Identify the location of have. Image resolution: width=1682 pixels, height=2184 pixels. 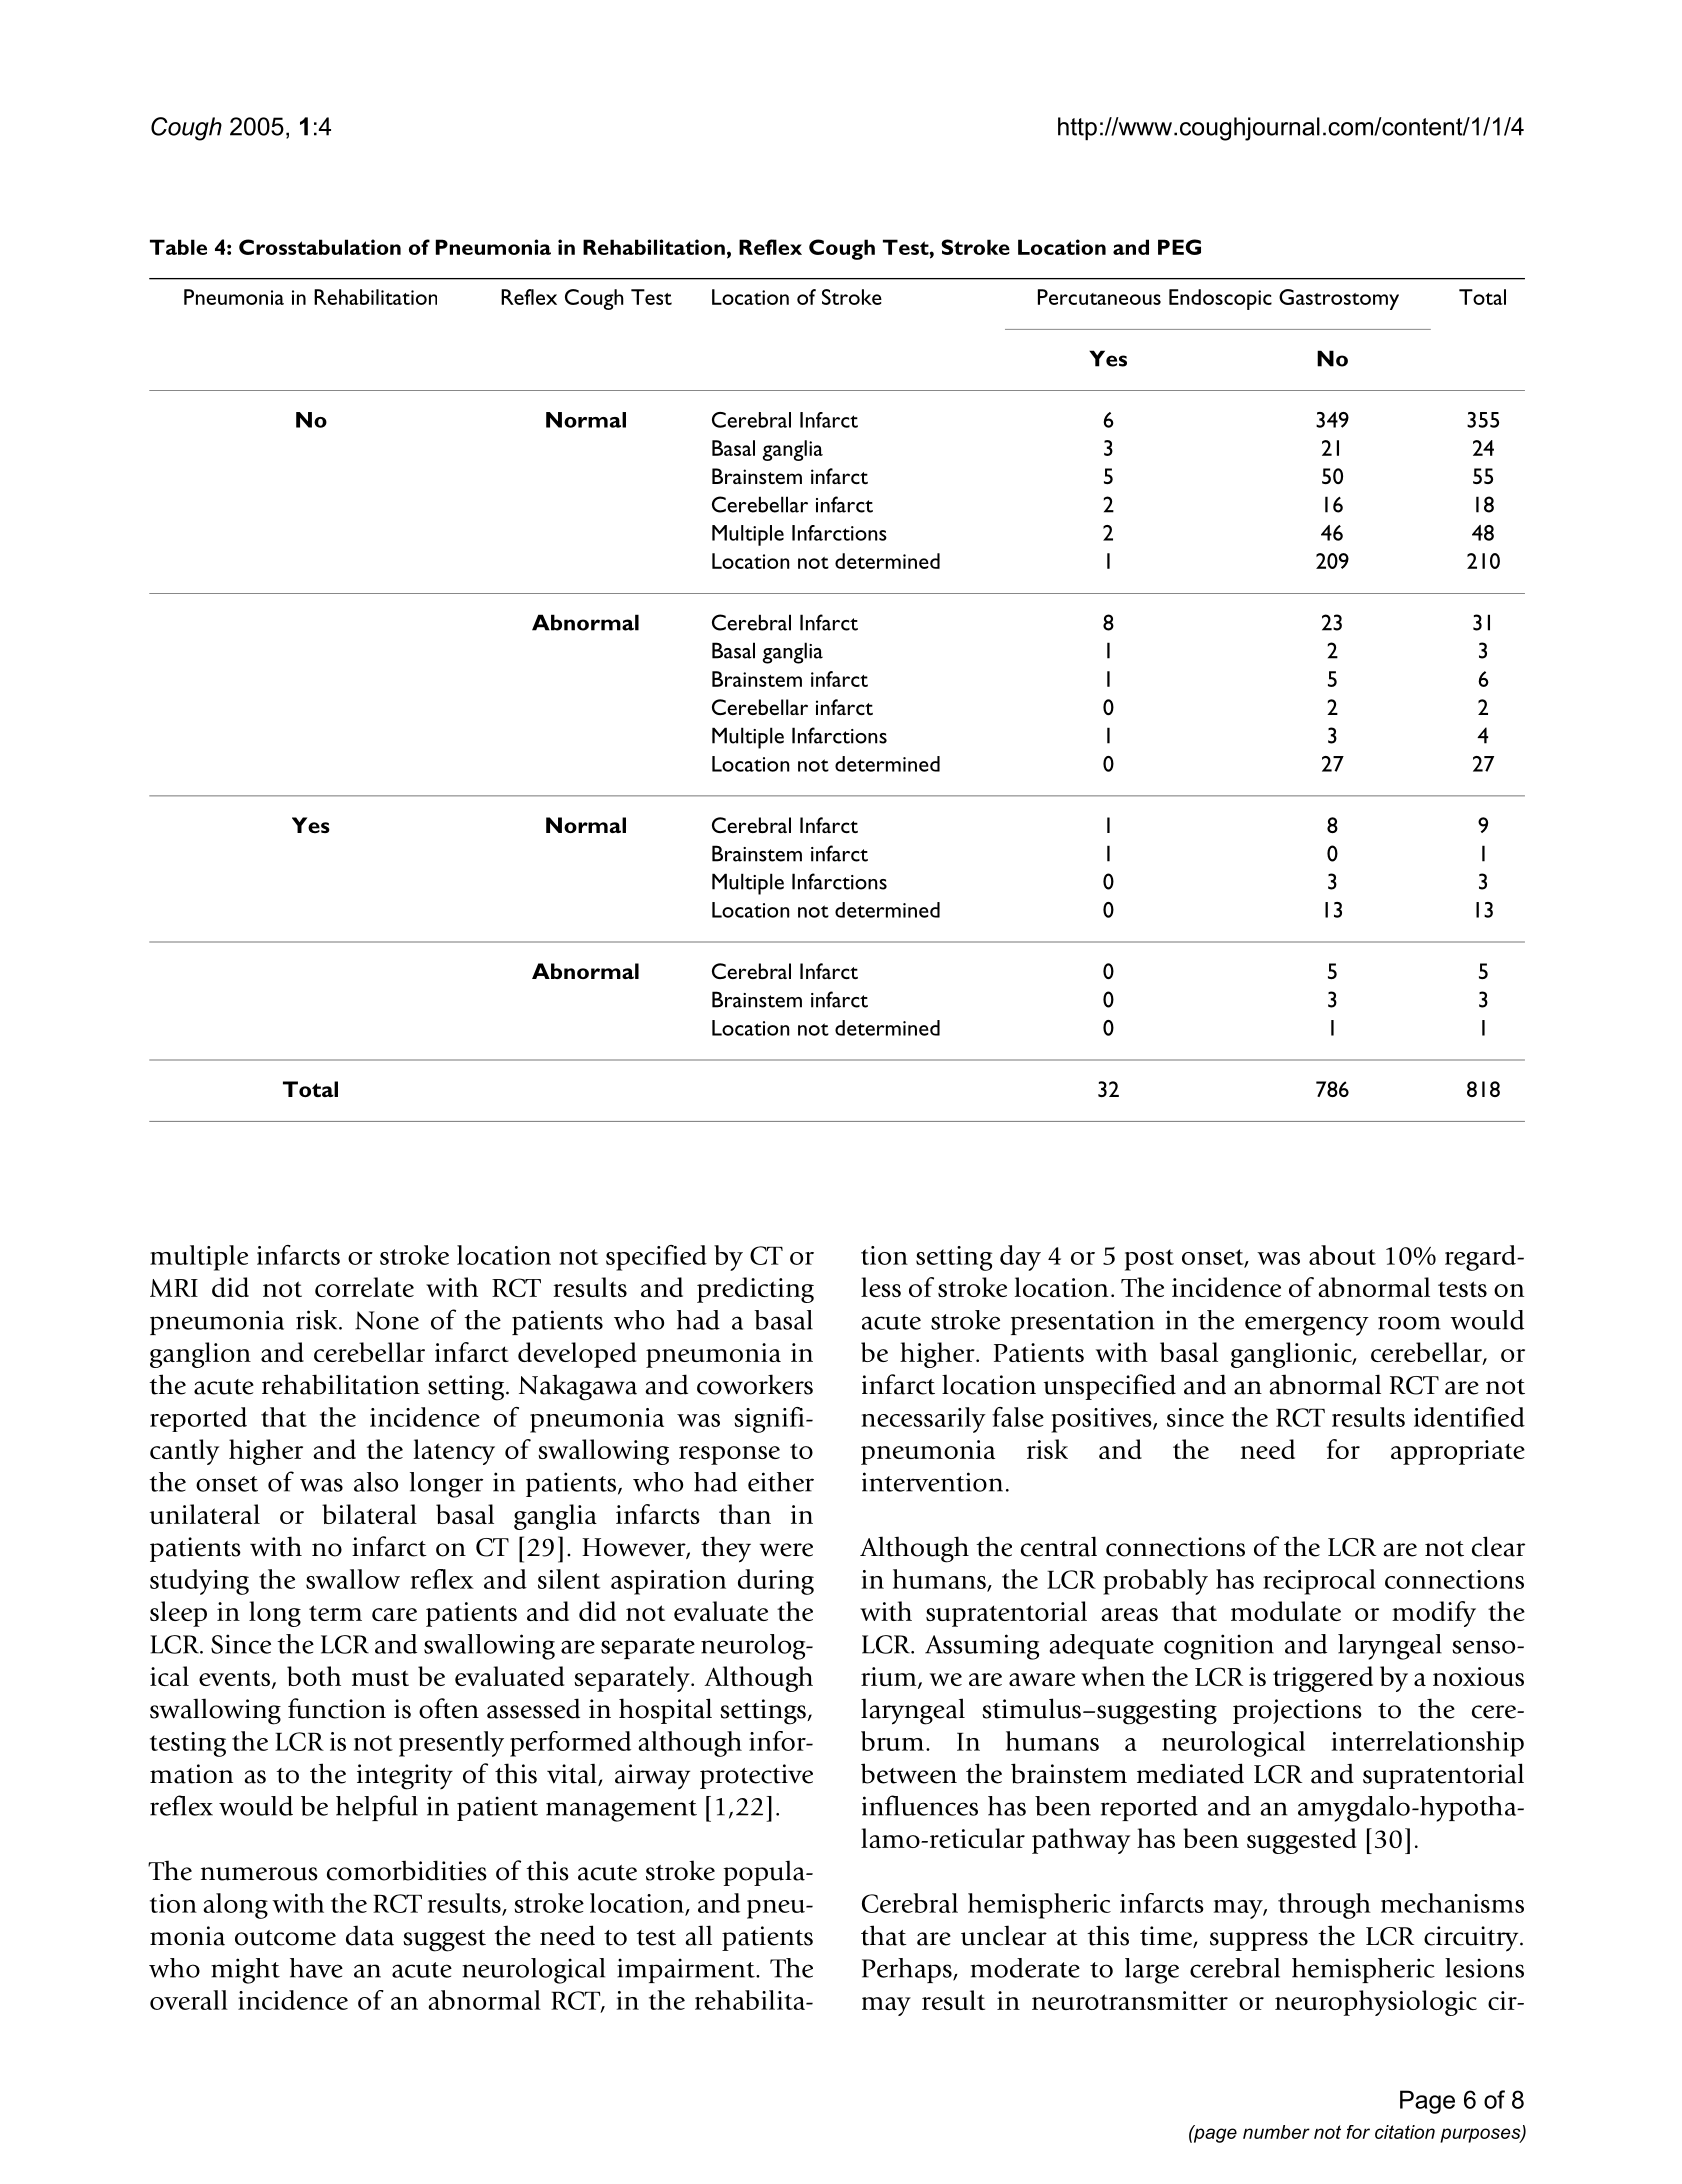
(316, 1968).
